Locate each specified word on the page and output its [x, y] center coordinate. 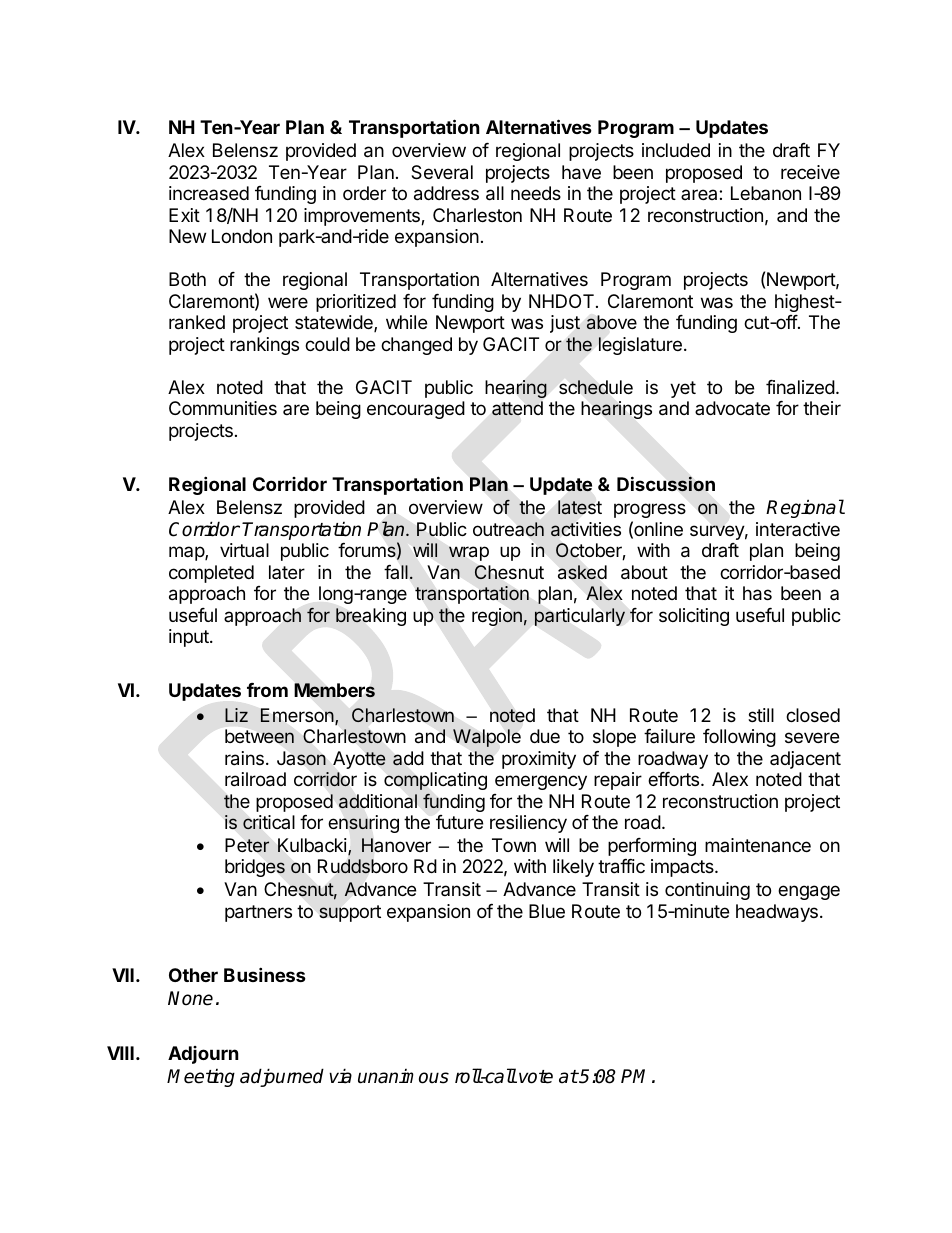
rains [244, 758]
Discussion [666, 484]
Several [442, 172]
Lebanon [766, 193]
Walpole [487, 738]
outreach [508, 529]
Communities [223, 408]
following [739, 738]
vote [536, 1077]
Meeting [201, 1078]
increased [209, 193]
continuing [707, 891]
